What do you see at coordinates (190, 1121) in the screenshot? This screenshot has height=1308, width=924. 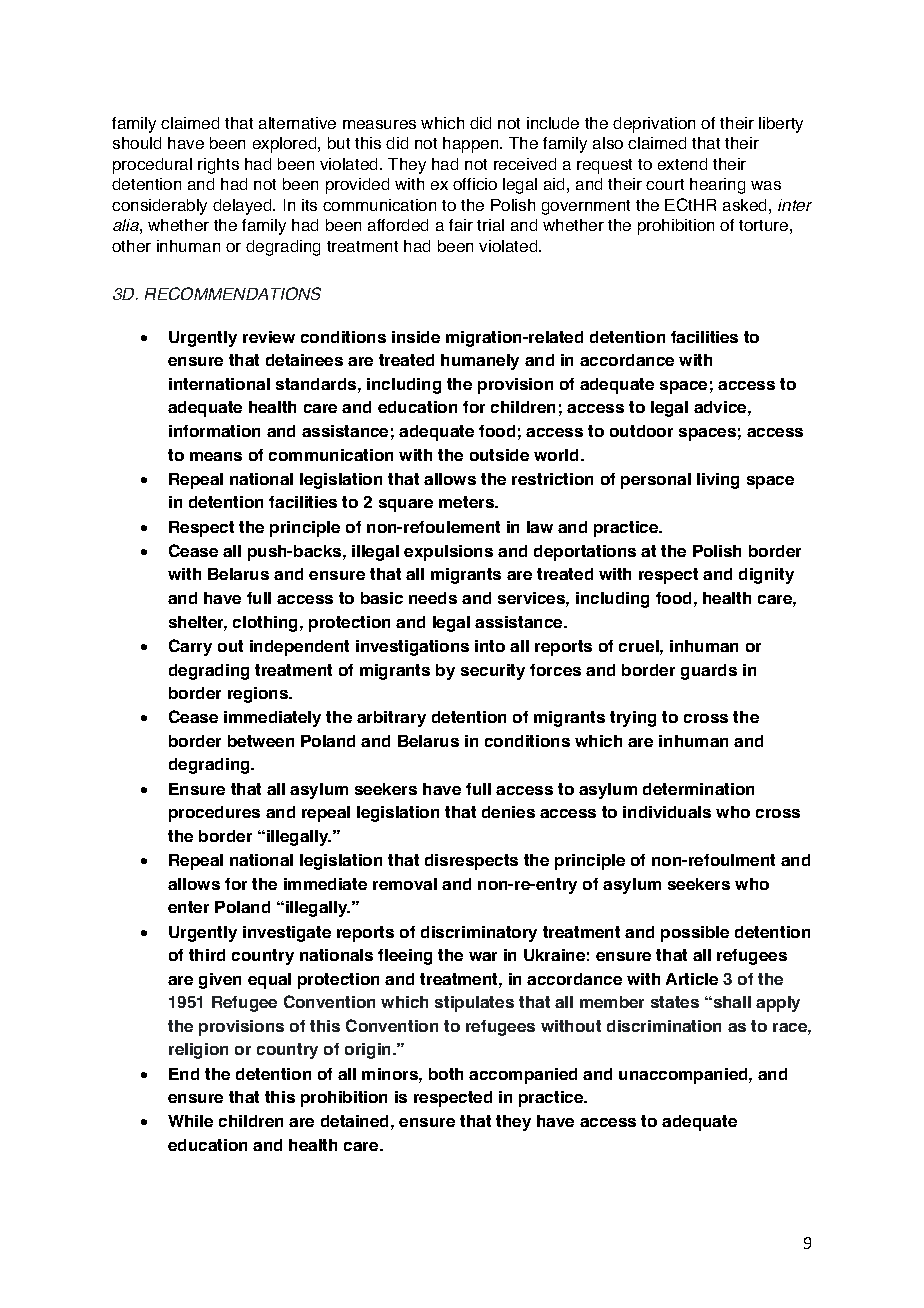 I see `While` at bounding box center [190, 1121].
